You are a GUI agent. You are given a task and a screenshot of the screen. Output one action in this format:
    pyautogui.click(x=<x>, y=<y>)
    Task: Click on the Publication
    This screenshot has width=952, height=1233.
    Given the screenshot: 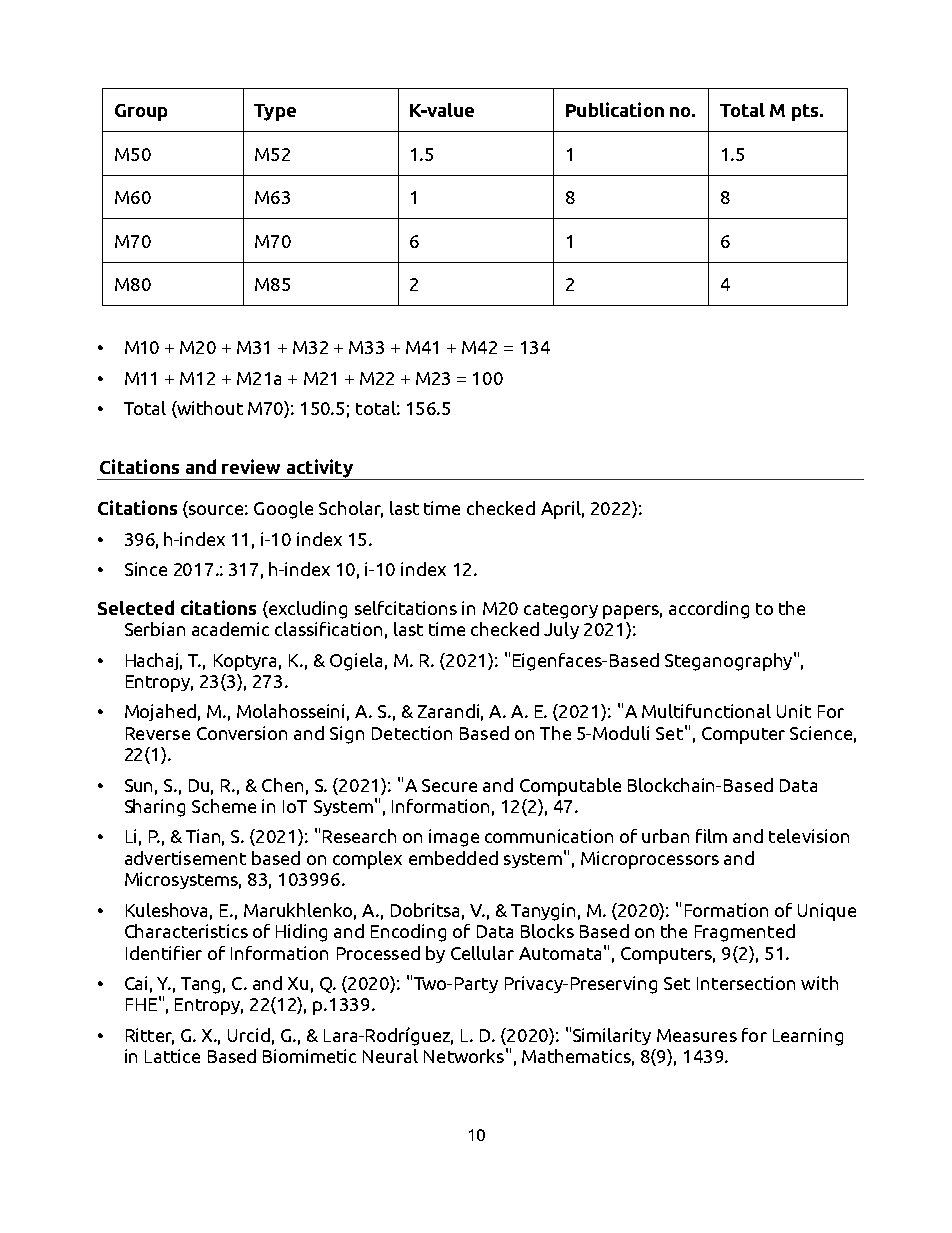 What is the action you would take?
    pyautogui.click(x=615, y=109)
